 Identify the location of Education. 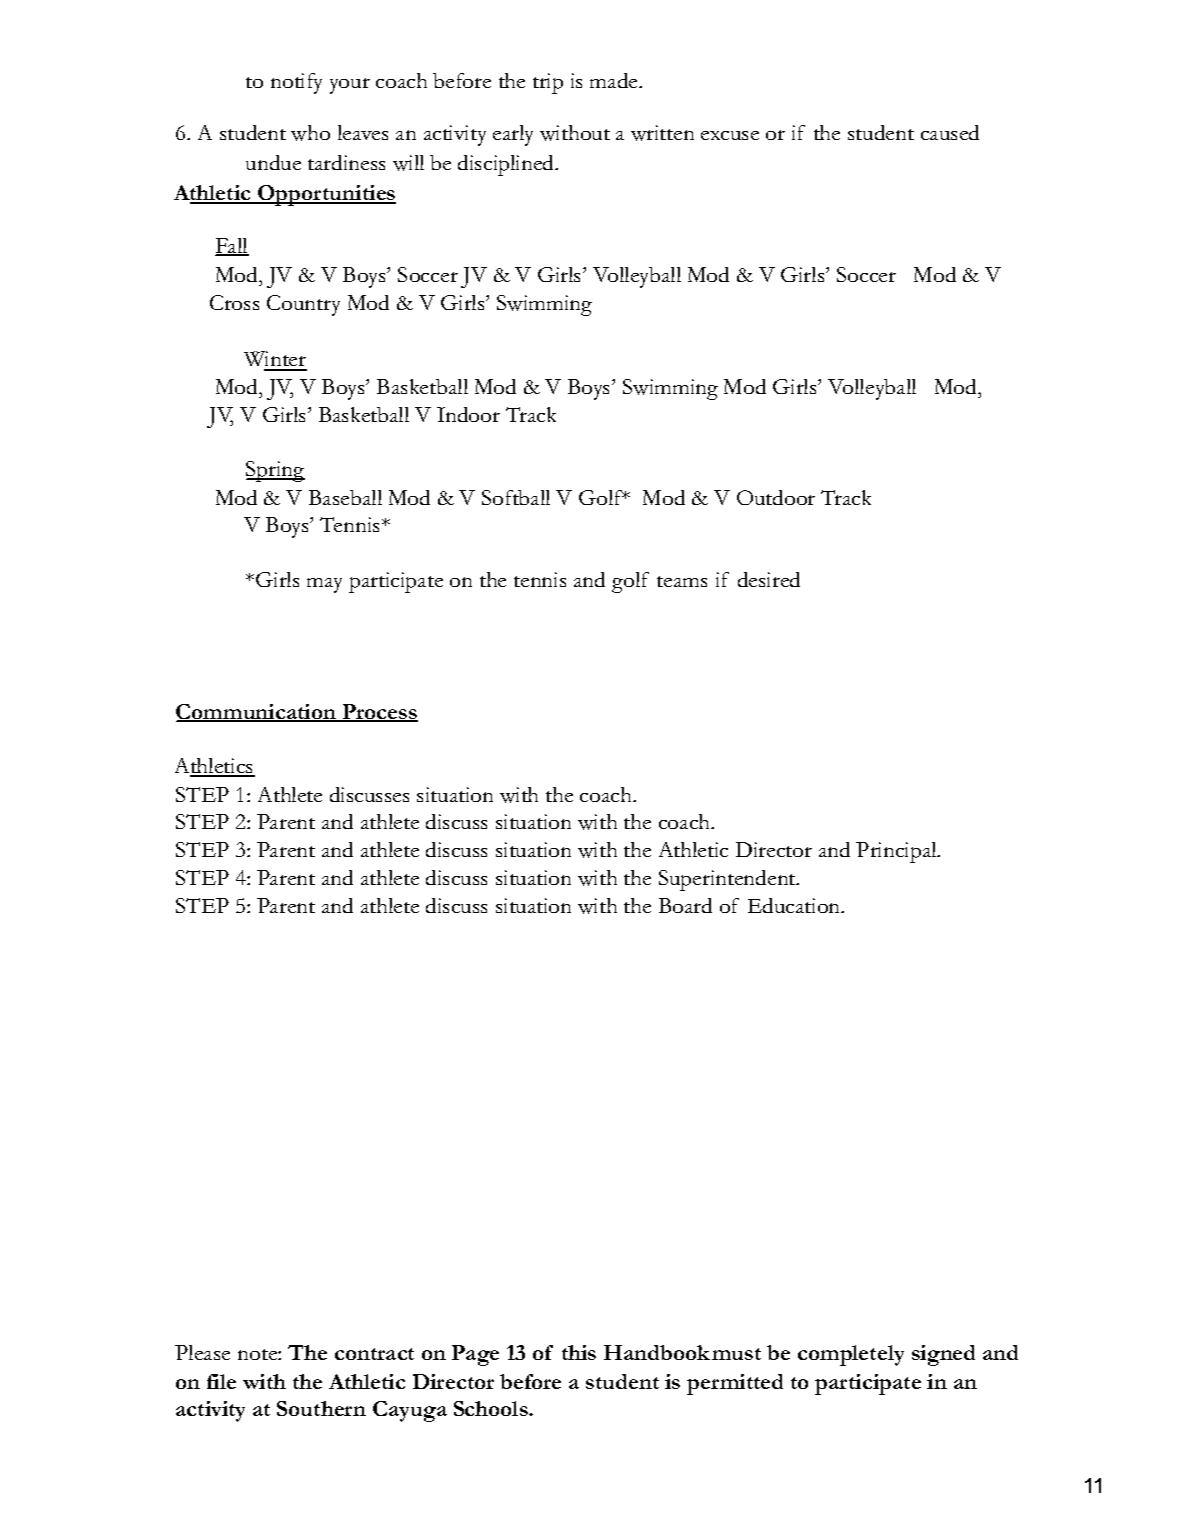
(795, 905).
